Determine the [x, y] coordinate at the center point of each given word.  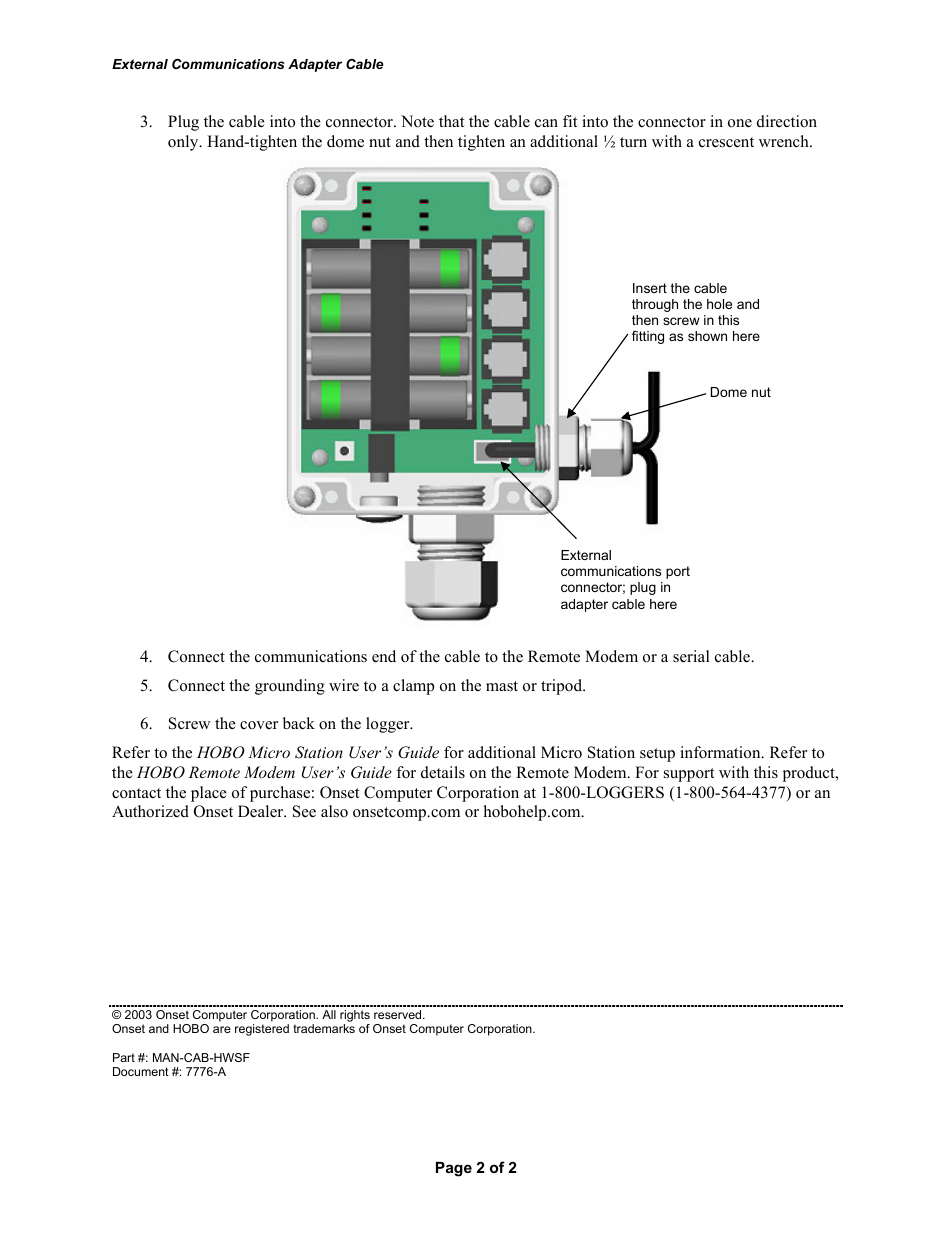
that [451, 121]
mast [502, 686]
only [184, 143]
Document [141, 1071]
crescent [726, 142]
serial [691, 656]
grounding [290, 687]
